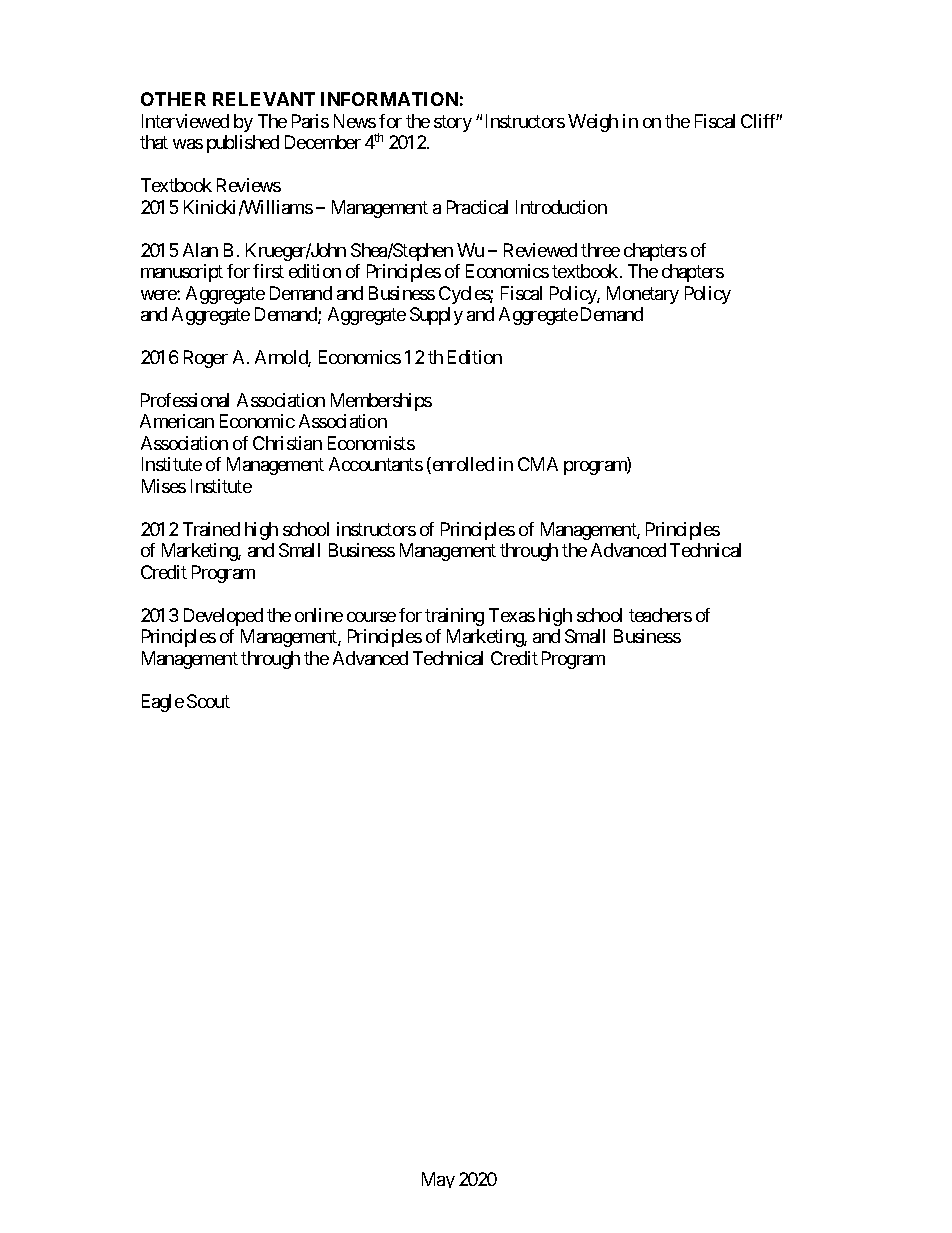  What do you see at coordinates (208, 701) in the page?
I see `Scout` at bounding box center [208, 701].
